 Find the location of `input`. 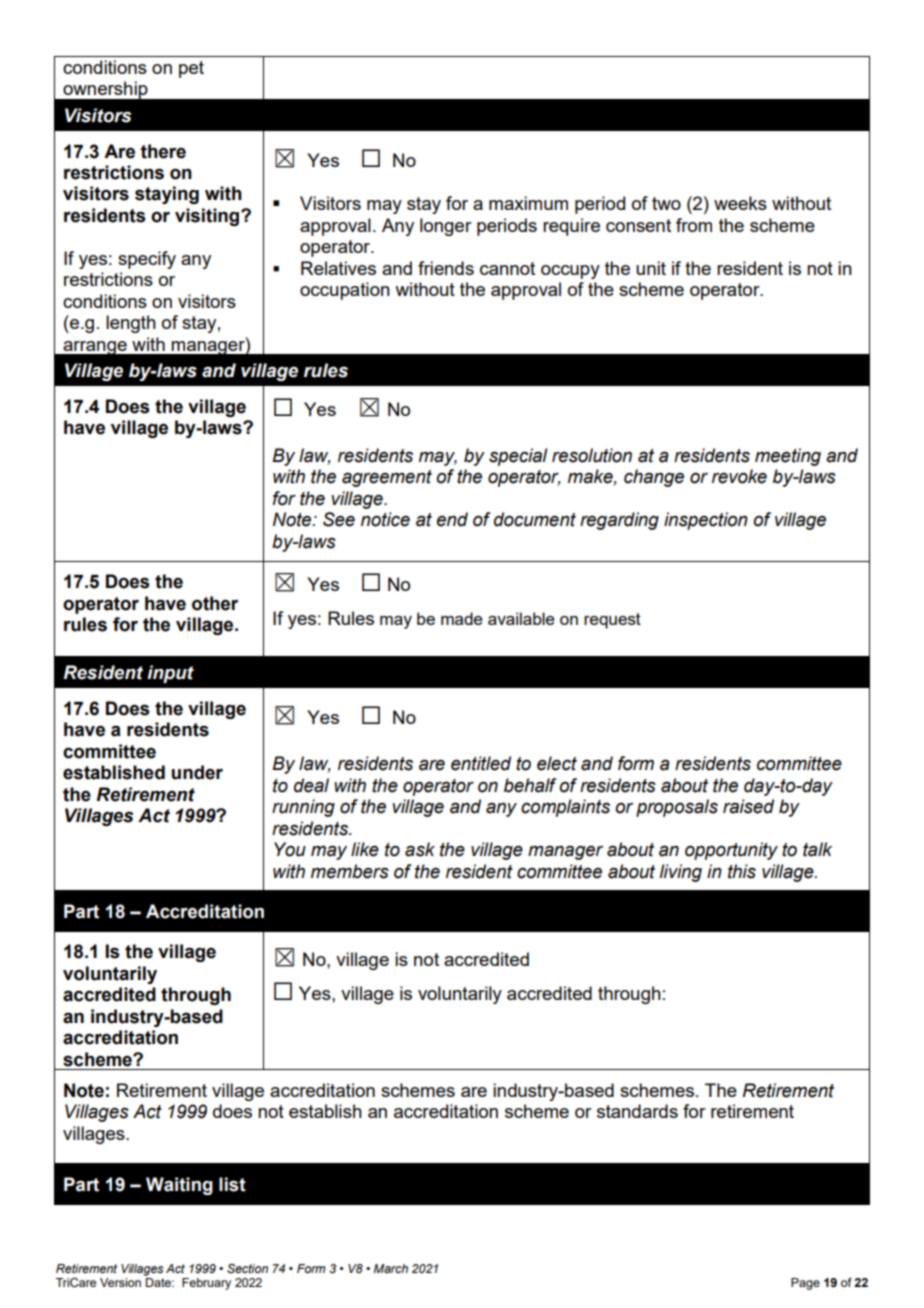

input is located at coordinates (170, 674).
